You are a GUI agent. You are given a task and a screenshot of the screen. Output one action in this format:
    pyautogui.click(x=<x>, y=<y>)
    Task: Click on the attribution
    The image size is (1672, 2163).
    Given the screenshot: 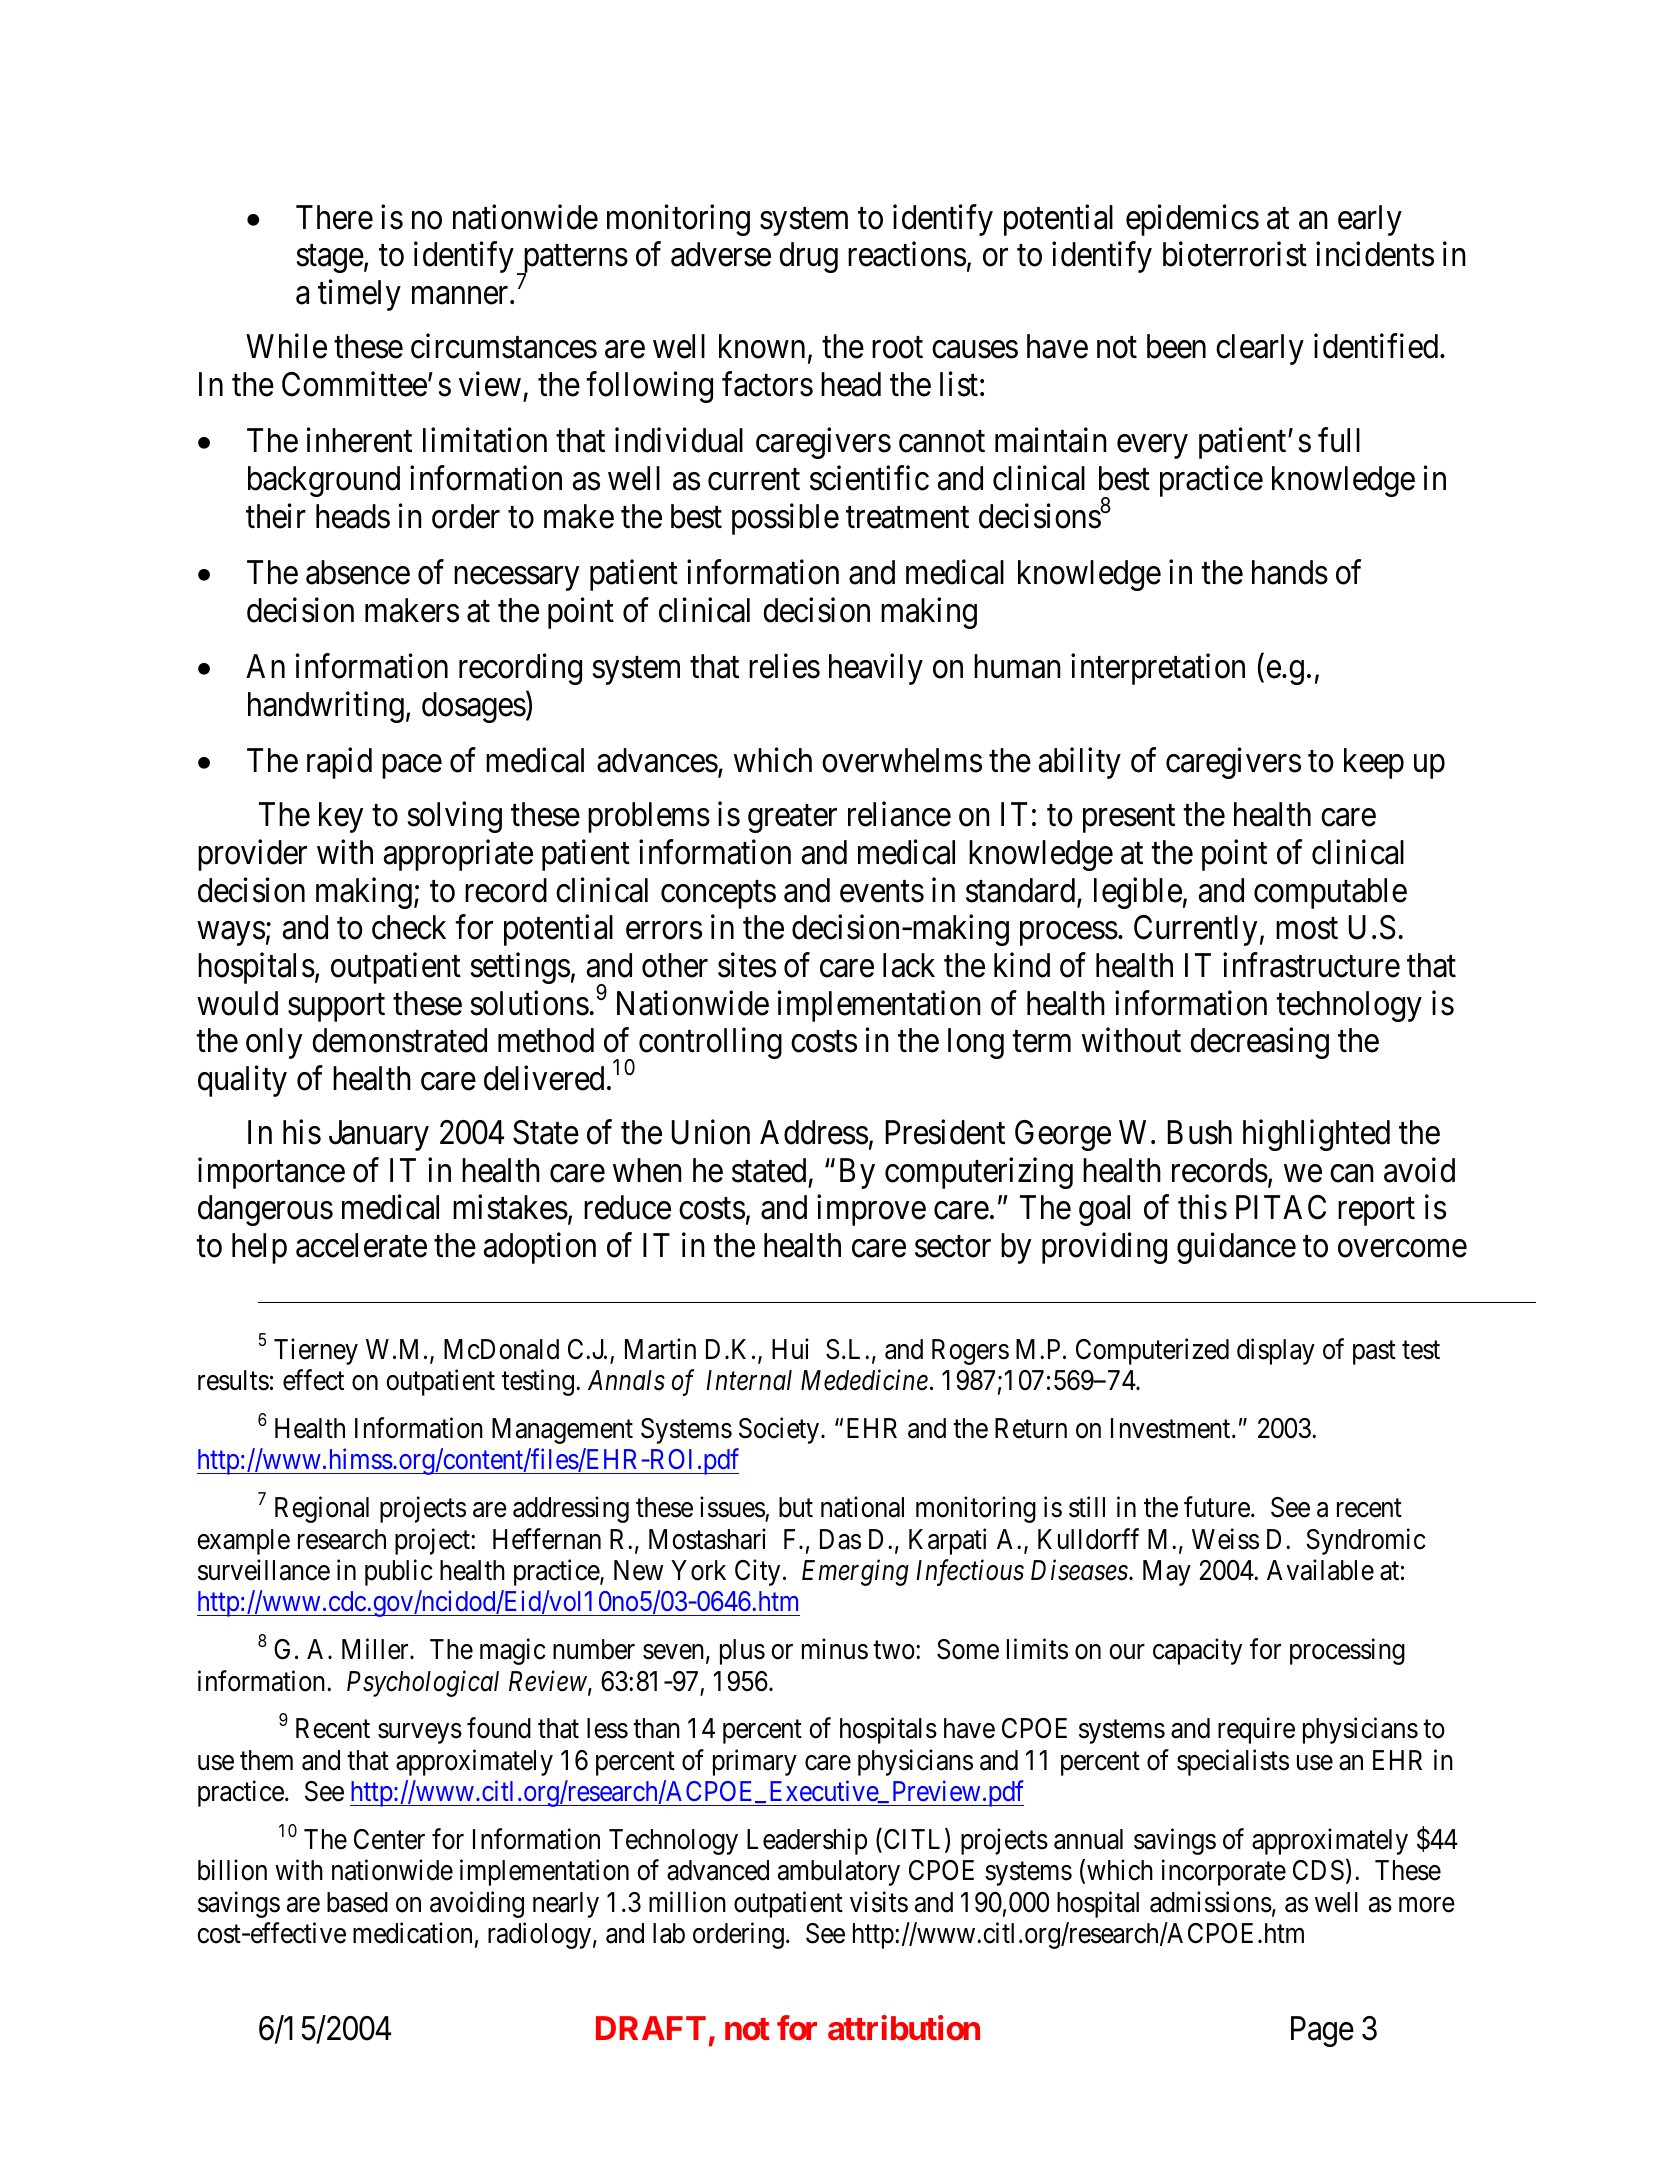 What is the action you would take?
    pyautogui.click(x=904, y=2028)
